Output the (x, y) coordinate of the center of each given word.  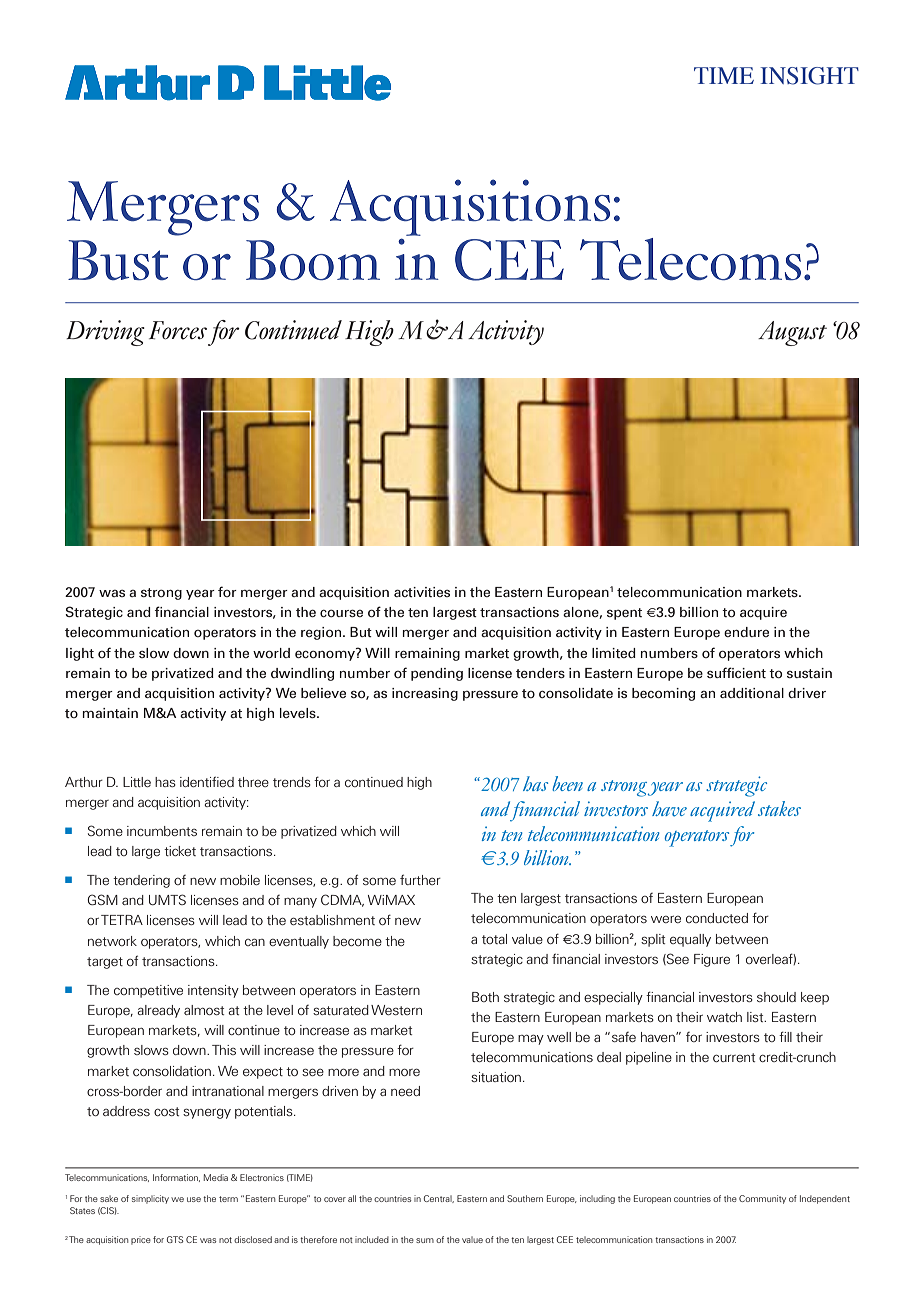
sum (425, 1240)
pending (437, 674)
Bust (118, 260)
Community (762, 1199)
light (80, 654)
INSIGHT (809, 76)
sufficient (736, 672)
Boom (313, 260)
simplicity (150, 1199)
